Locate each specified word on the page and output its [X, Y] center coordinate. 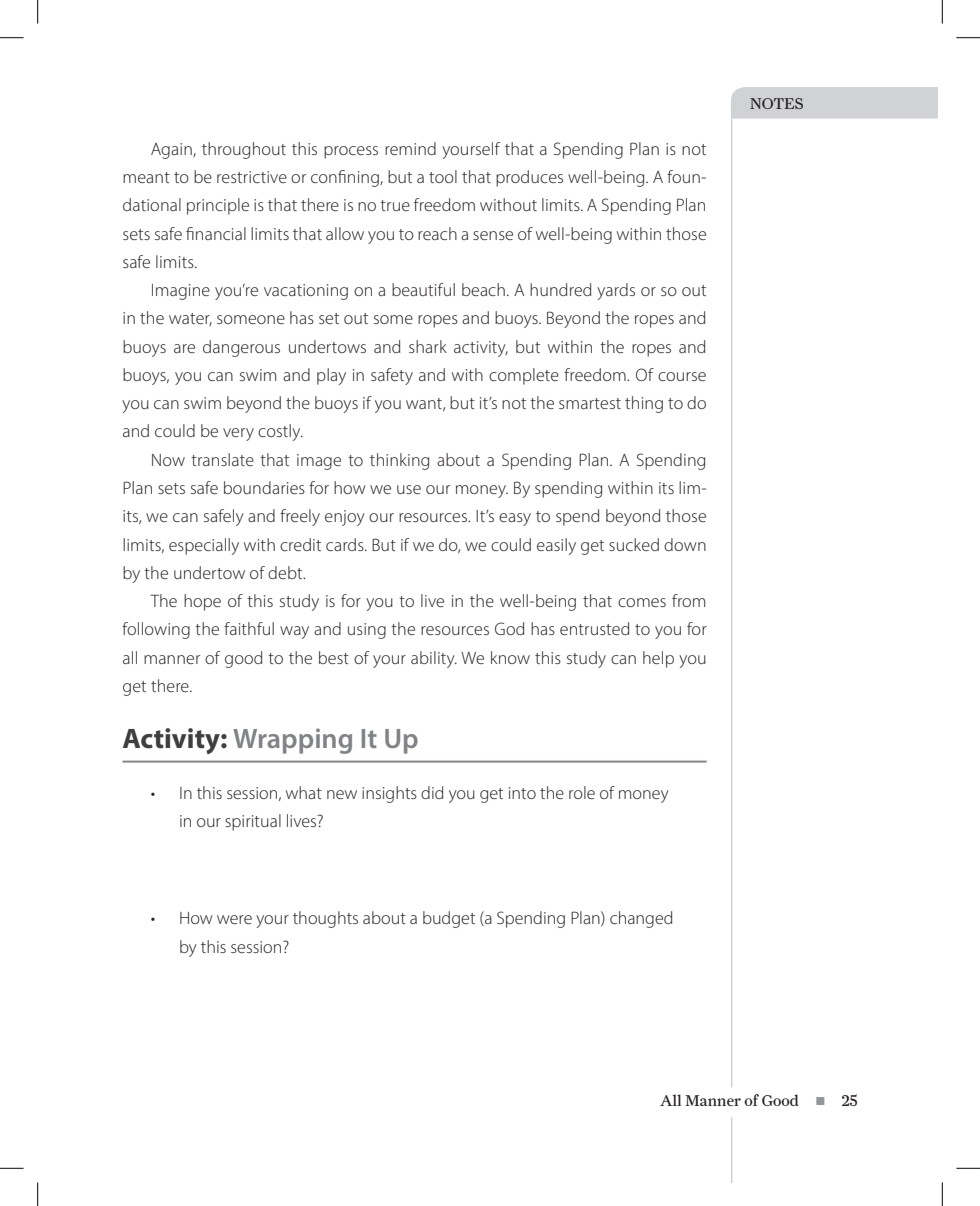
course [682, 376]
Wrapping [292, 741]
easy [515, 519]
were [234, 919]
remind [410, 148]
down [685, 544]
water [190, 319]
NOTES [776, 103]
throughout [244, 150]
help [658, 659]
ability [434, 659]
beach [483, 289]
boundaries [264, 487]
